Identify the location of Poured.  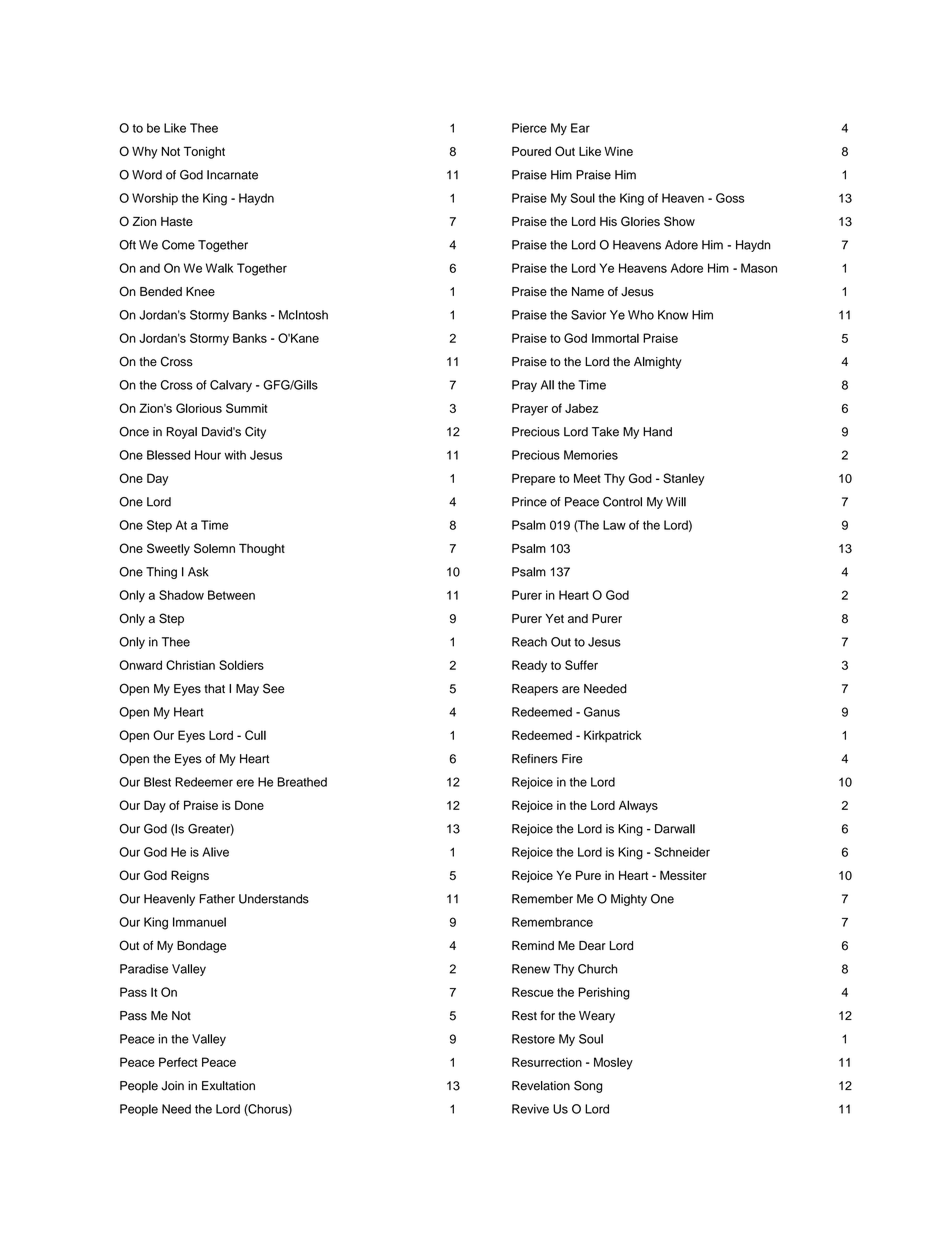
(531, 151).
